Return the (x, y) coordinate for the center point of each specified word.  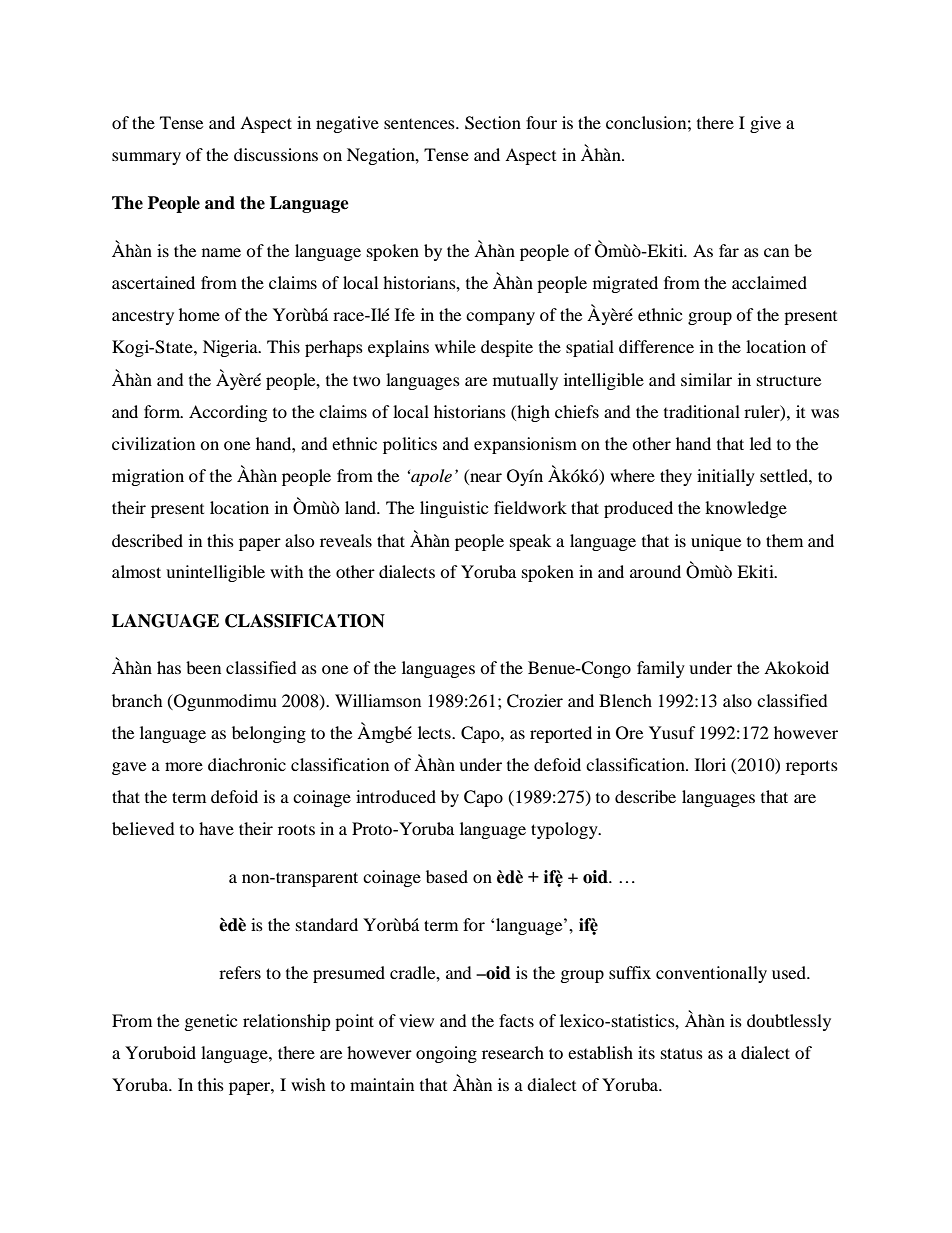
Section (493, 123)
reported (561, 734)
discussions (276, 154)
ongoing (446, 1054)
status (682, 1053)
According (228, 413)
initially (726, 477)
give (765, 124)
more (184, 766)
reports (812, 767)
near (485, 479)
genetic (211, 1022)
